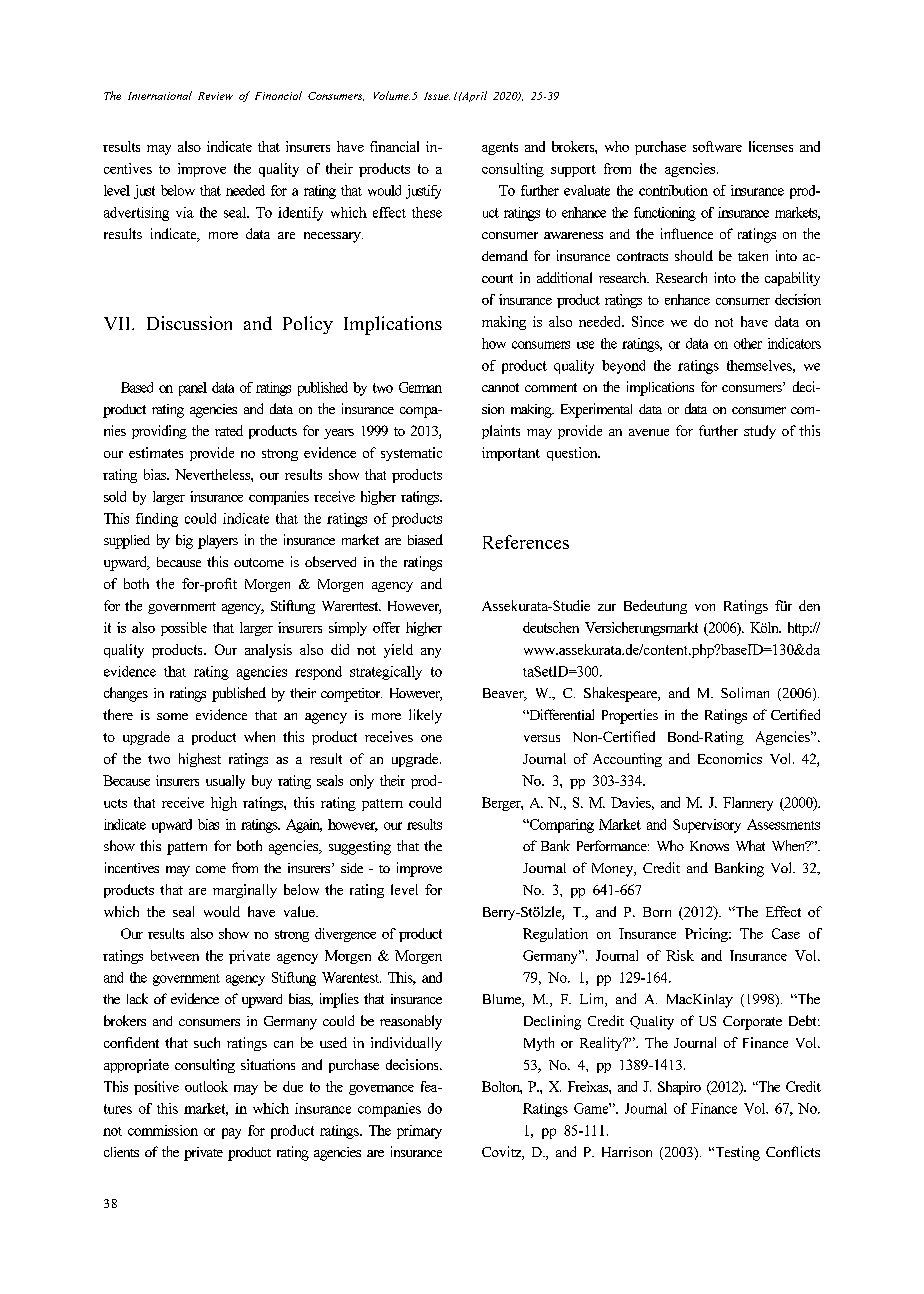 This document has height=1294, width=924. What do you see at coordinates (398, 651) in the document?
I see `yield` at bounding box center [398, 651].
